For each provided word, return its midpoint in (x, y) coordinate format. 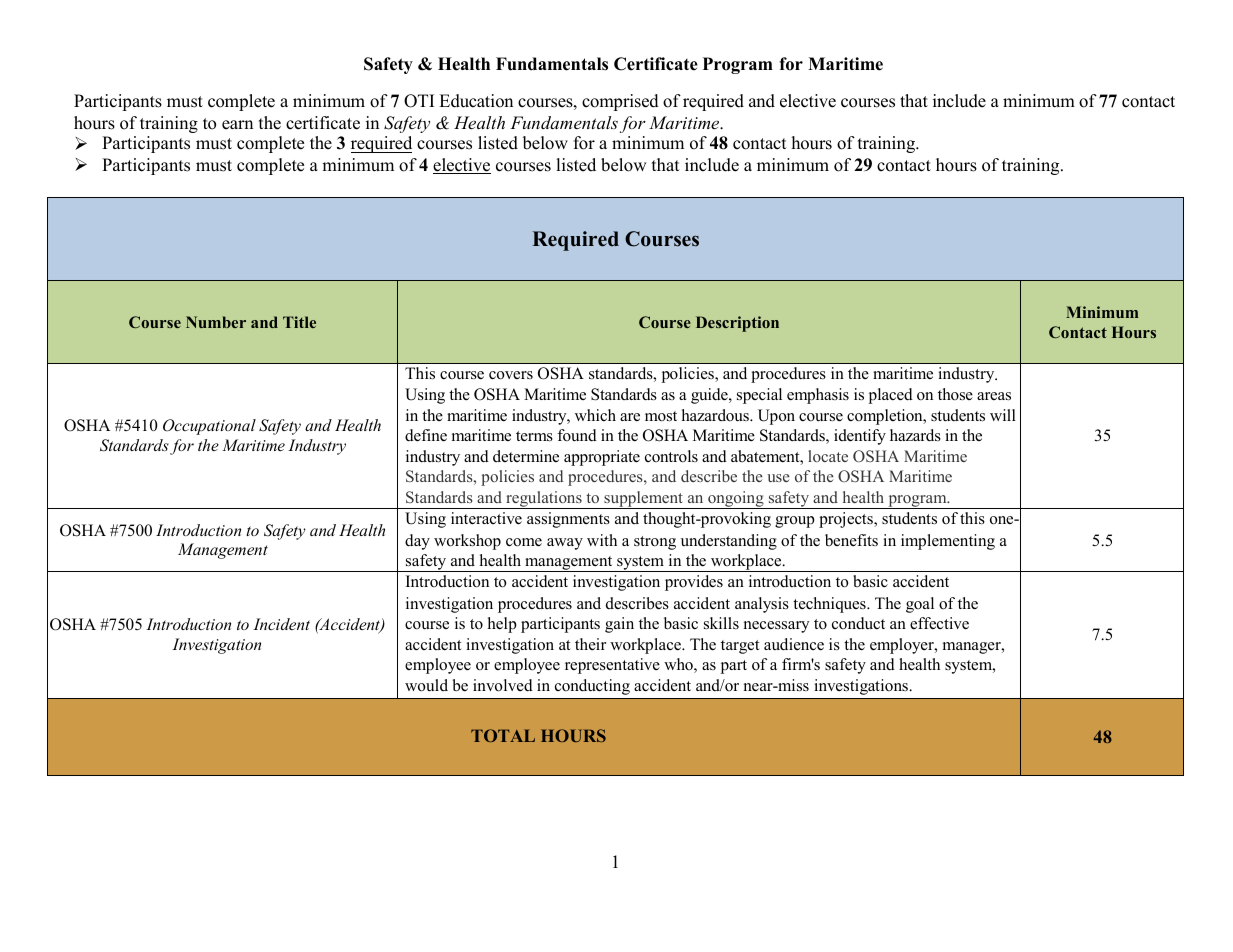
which (595, 415)
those (955, 394)
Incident (281, 624)
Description (737, 324)
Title (299, 322)
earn (237, 125)
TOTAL (503, 735)
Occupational (209, 427)
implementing (948, 542)
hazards (915, 435)
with (602, 540)
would (426, 685)
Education (476, 101)
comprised (620, 102)
